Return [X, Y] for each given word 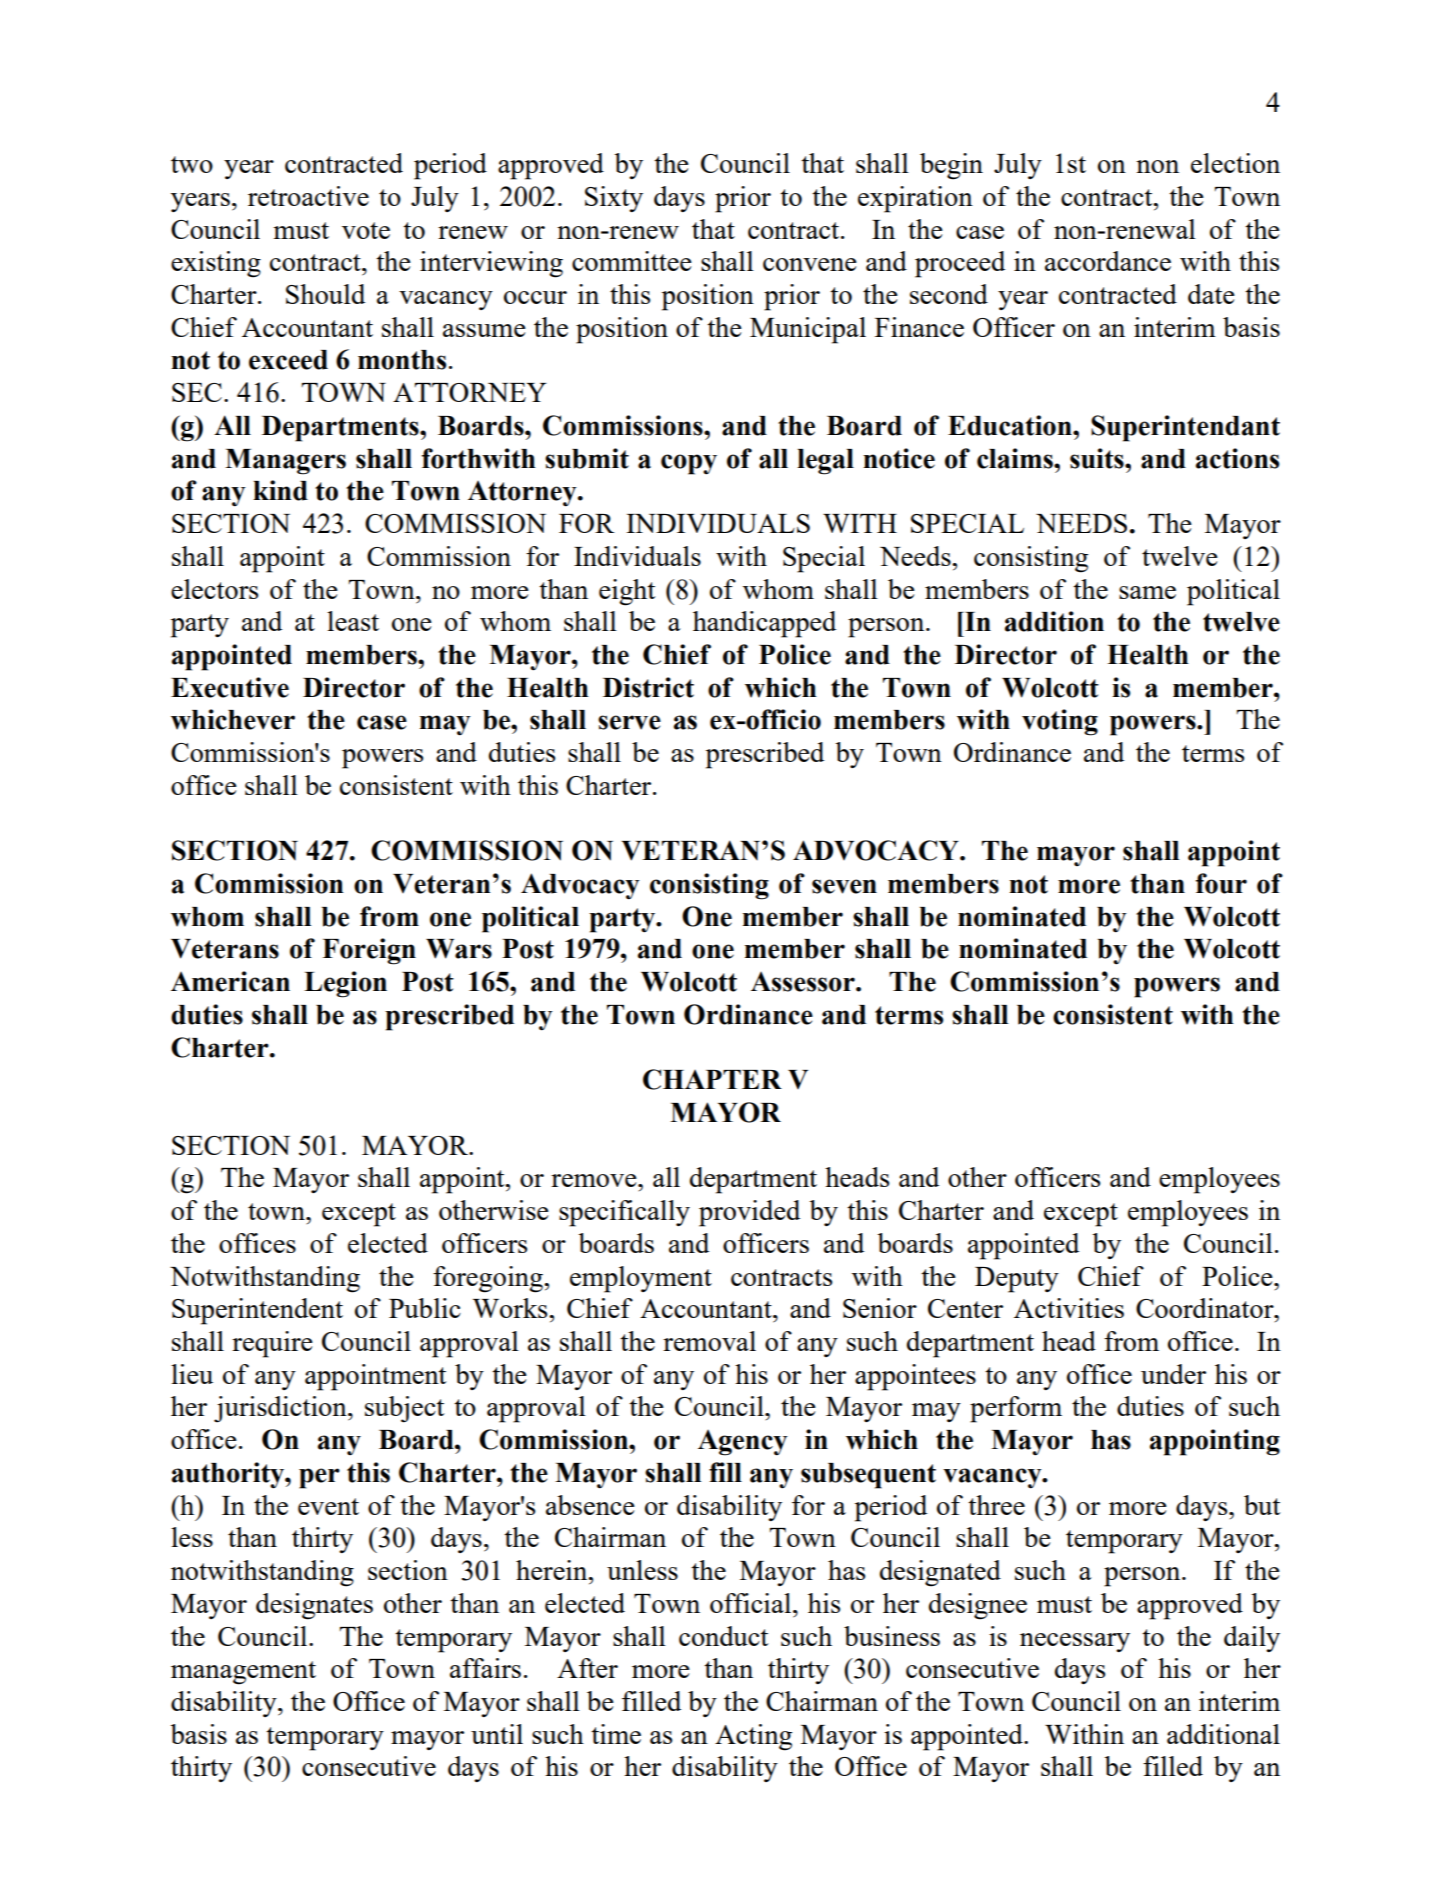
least [353, 621]
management [243, 1673]
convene [810, 264]
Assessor [804, 982]
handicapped [764, 624]
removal [709, 1341]
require [272, 1344]
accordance [1108, 261]
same [1147, 592]
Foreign [369, 951]
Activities [1069, 1308]
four [1221, 883]
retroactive [308, 196]
